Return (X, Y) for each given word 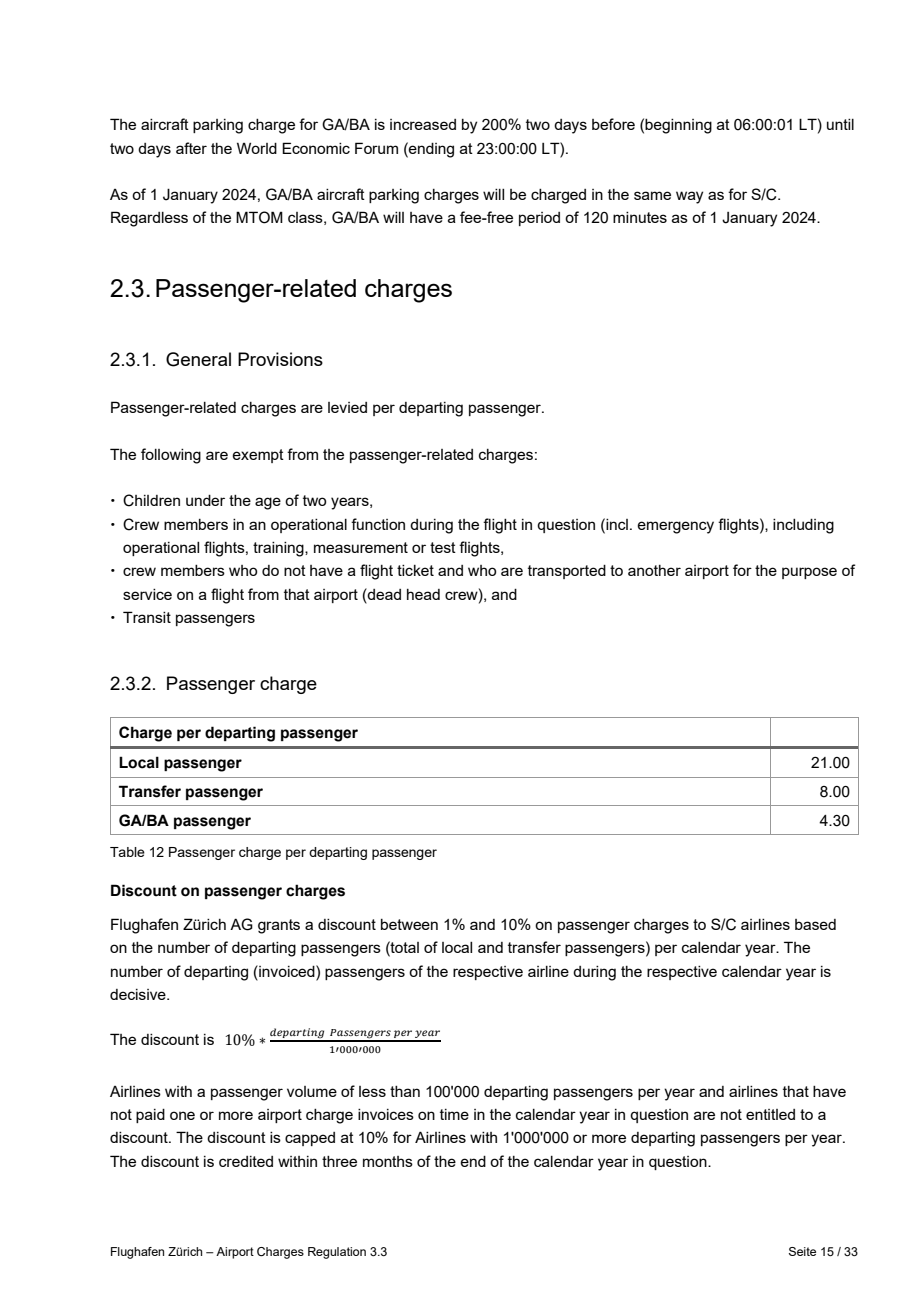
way (689, 197)
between (409, 924)
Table (127, 852)
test (443, 547)
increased (423, 124)
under (205, 500)
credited (246, 1161)
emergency (675, 527)
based (815, 924)
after (191, 148)
